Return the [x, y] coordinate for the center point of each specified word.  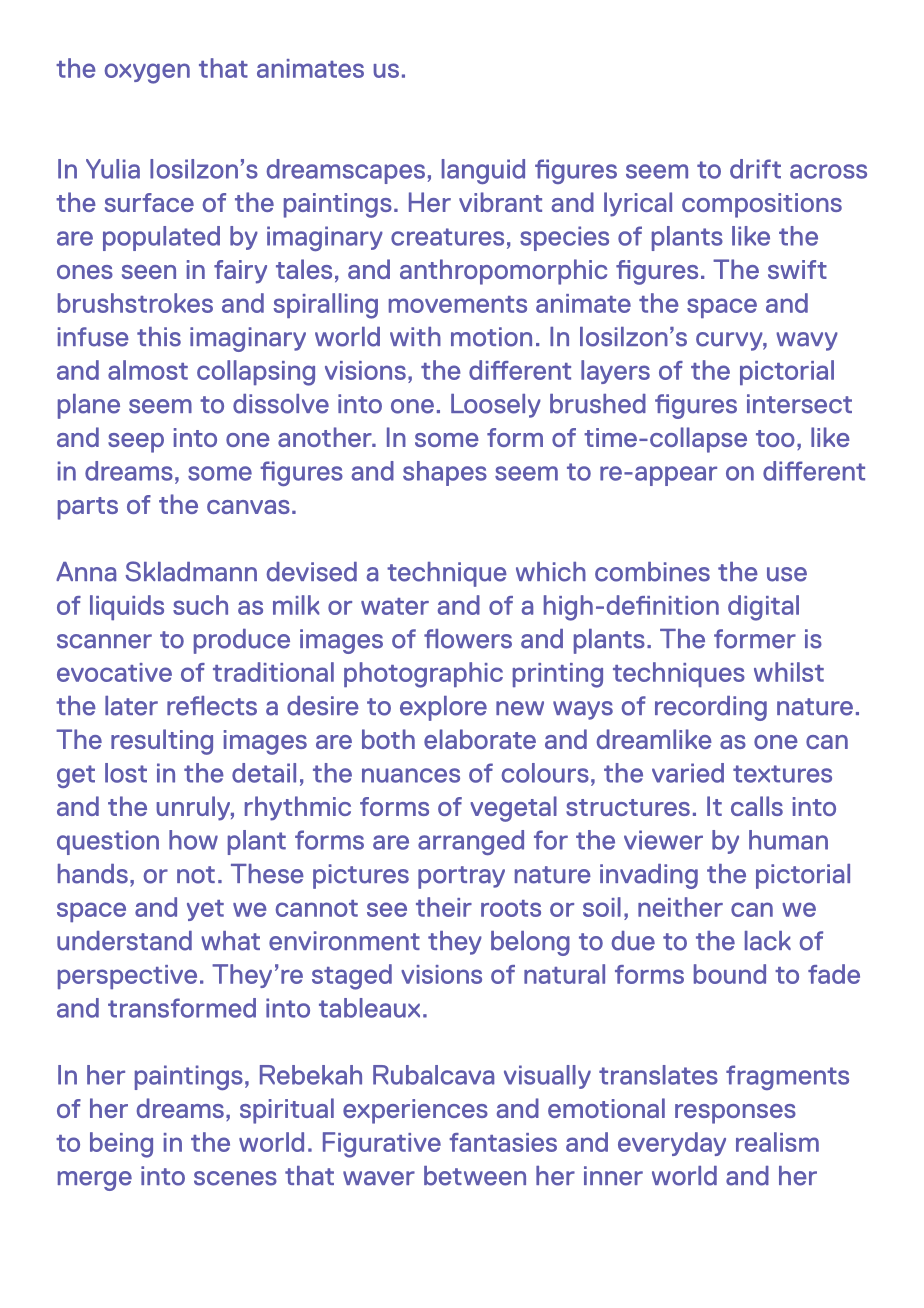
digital [763, 608]
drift [755, 169]
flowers [468, 639]
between [475, 1176]
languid [483, 171]
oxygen [147, 73]
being [121, 1145]
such [200, 605]
